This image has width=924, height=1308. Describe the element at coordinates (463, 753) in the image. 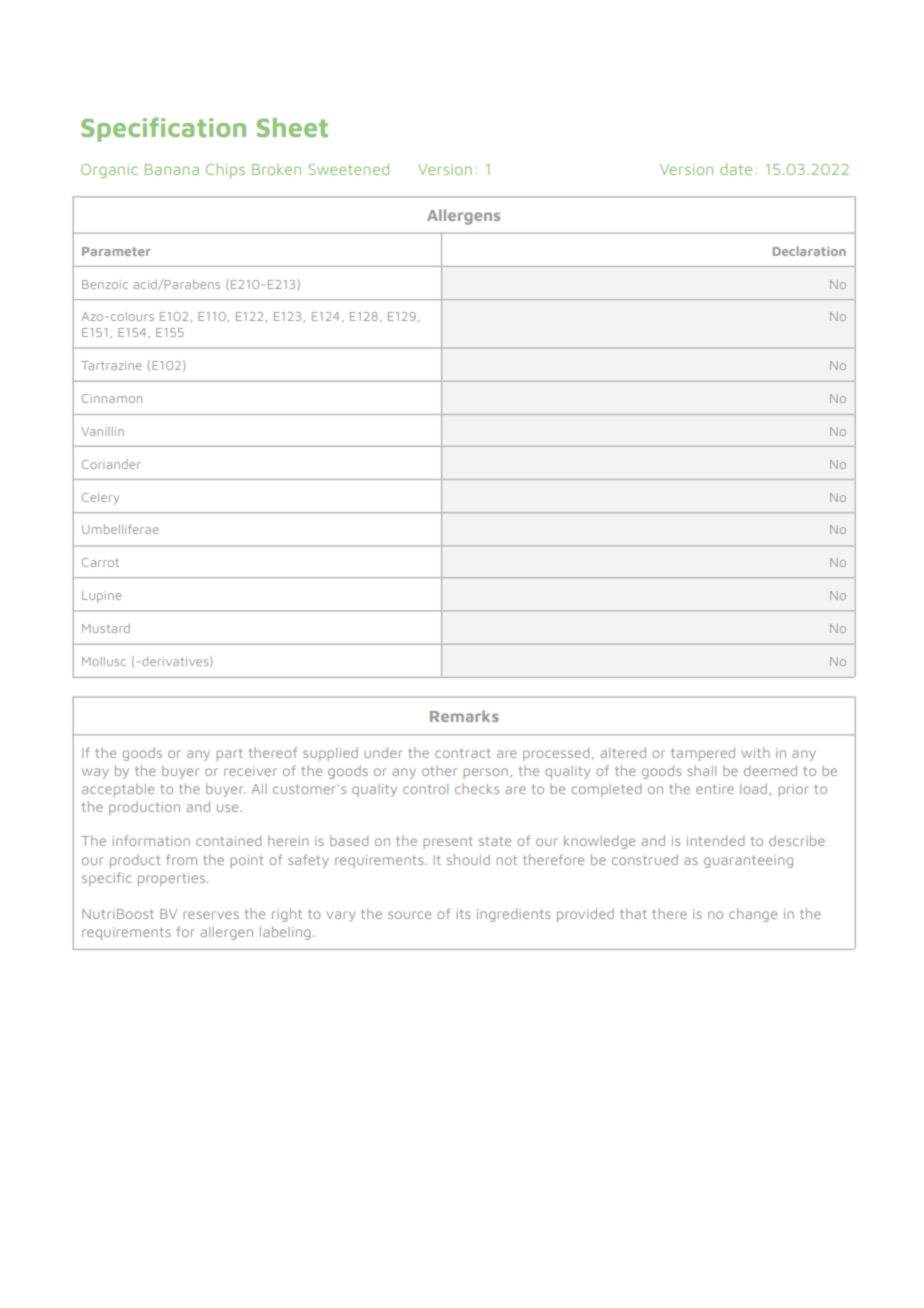

I see `contract` at that location.
